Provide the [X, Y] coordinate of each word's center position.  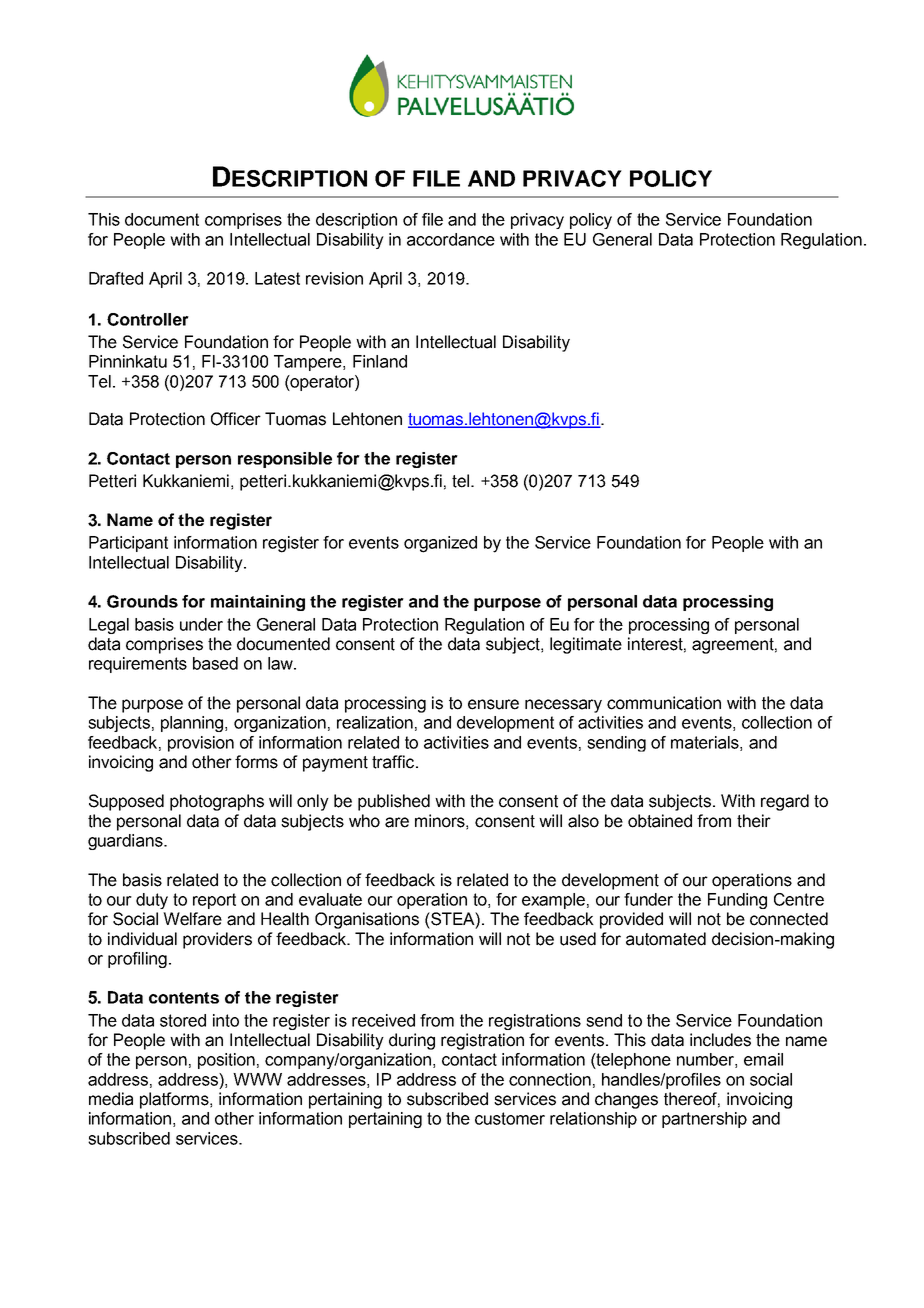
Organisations [367, 920]
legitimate [586, 645]
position [226, 1061]
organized [440, 544]
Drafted [116, 278]
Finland [380, 361]
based [215, 663]
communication [664, 703]
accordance [451, 239]
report [214, 901]
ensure [493, 704]
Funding [737, 901]
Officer [236, 419]
